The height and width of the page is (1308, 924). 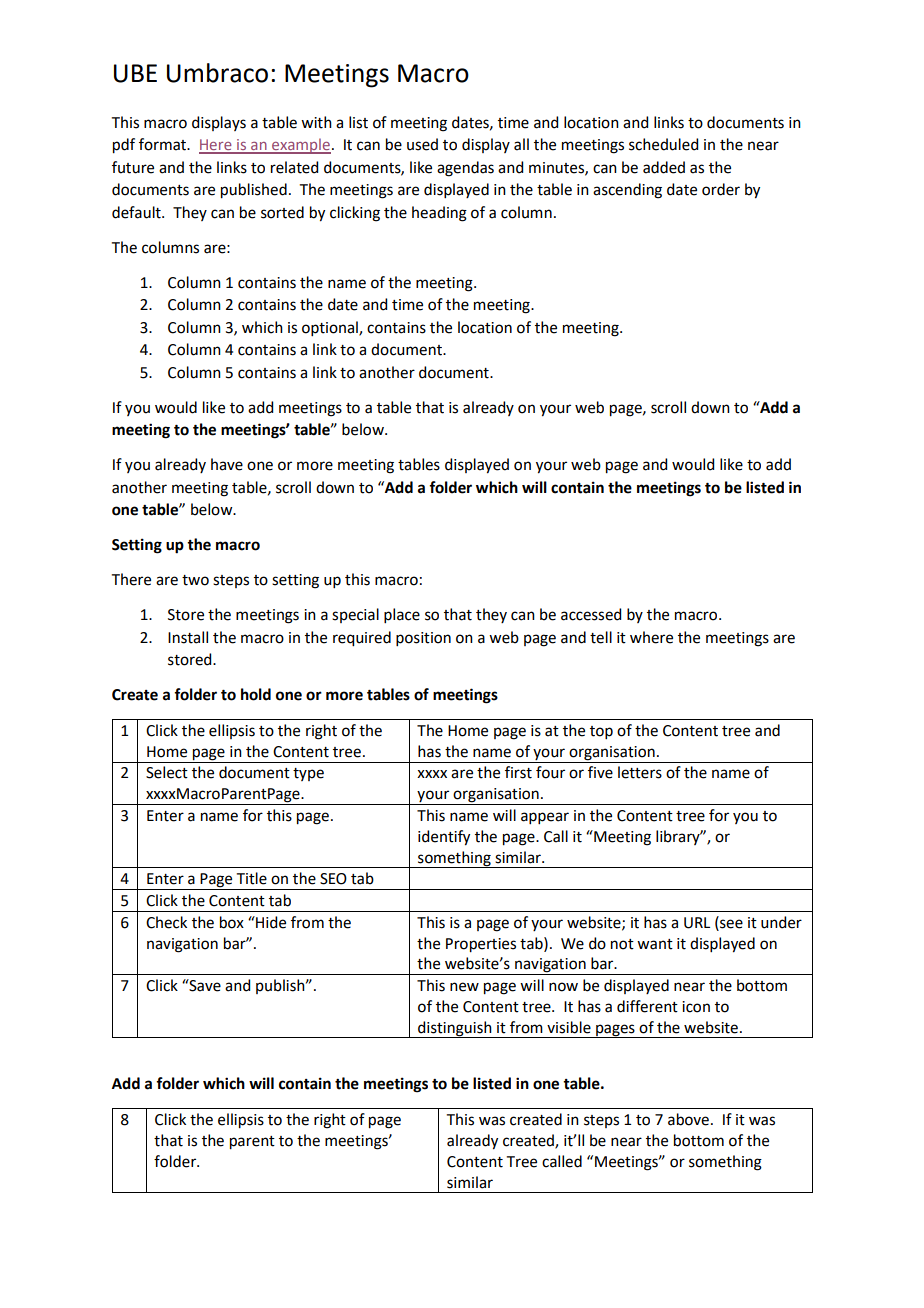 What do you see at coordinates (167, 772) in the page?
I see `Select` at bounding box center [167, 772].
